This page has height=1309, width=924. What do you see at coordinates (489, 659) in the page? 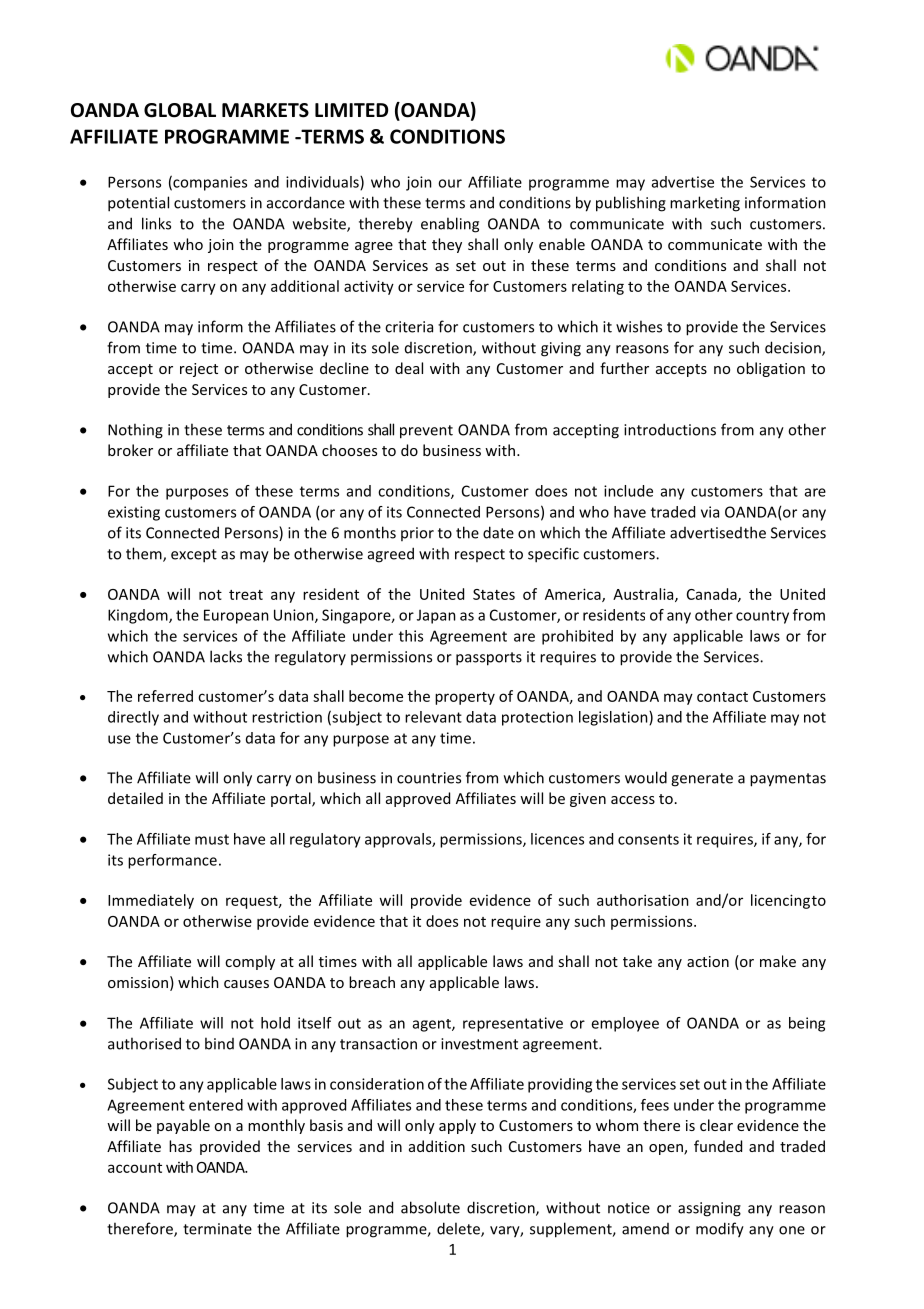
I see `passports` at bounding box center [489, 659].
